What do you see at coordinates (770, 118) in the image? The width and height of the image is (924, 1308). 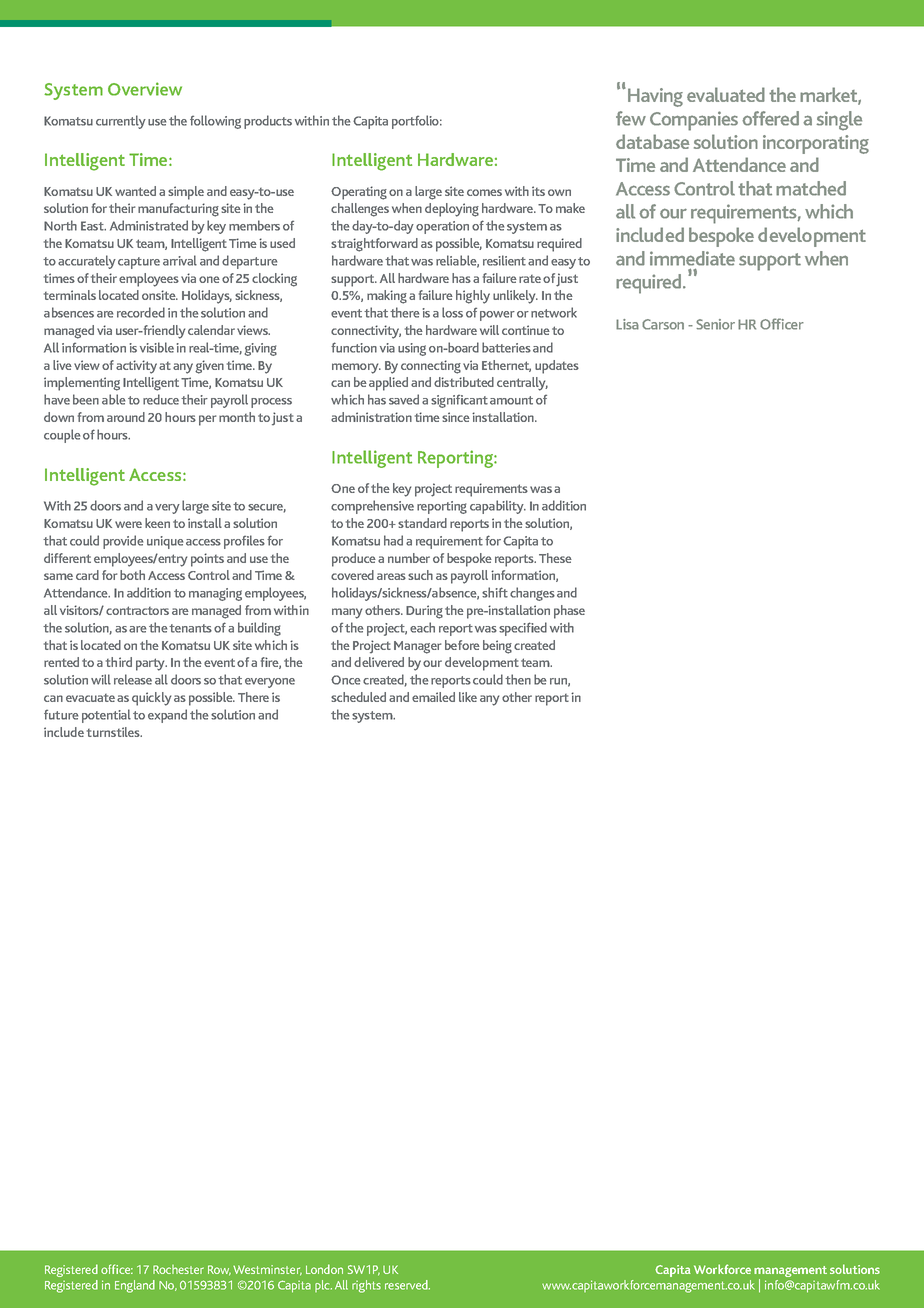 I see `offered` at bounding box center [770, 118].
